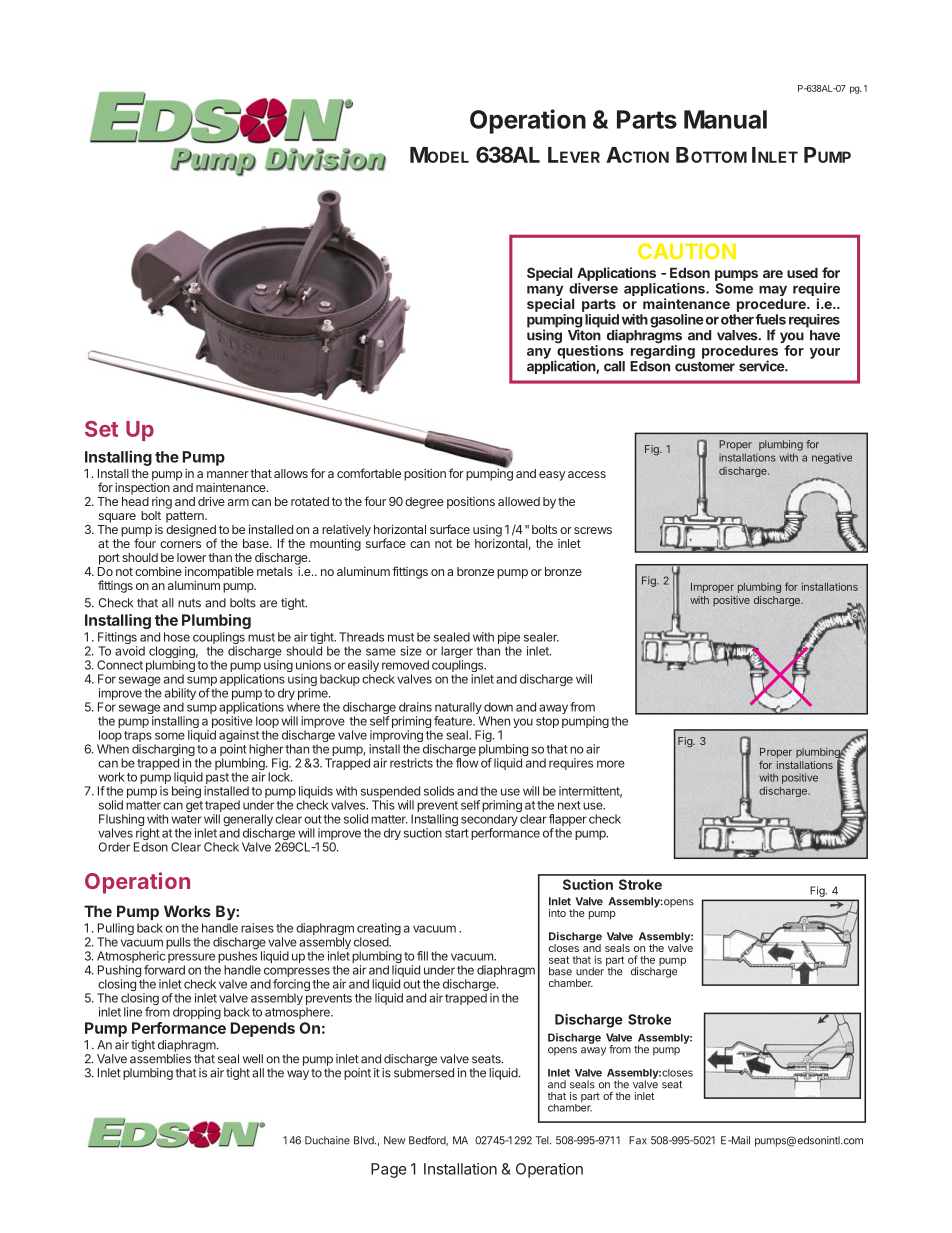  Describe the element at coordinates (552, 476) in the screenshot. I see `easy` at that location.
